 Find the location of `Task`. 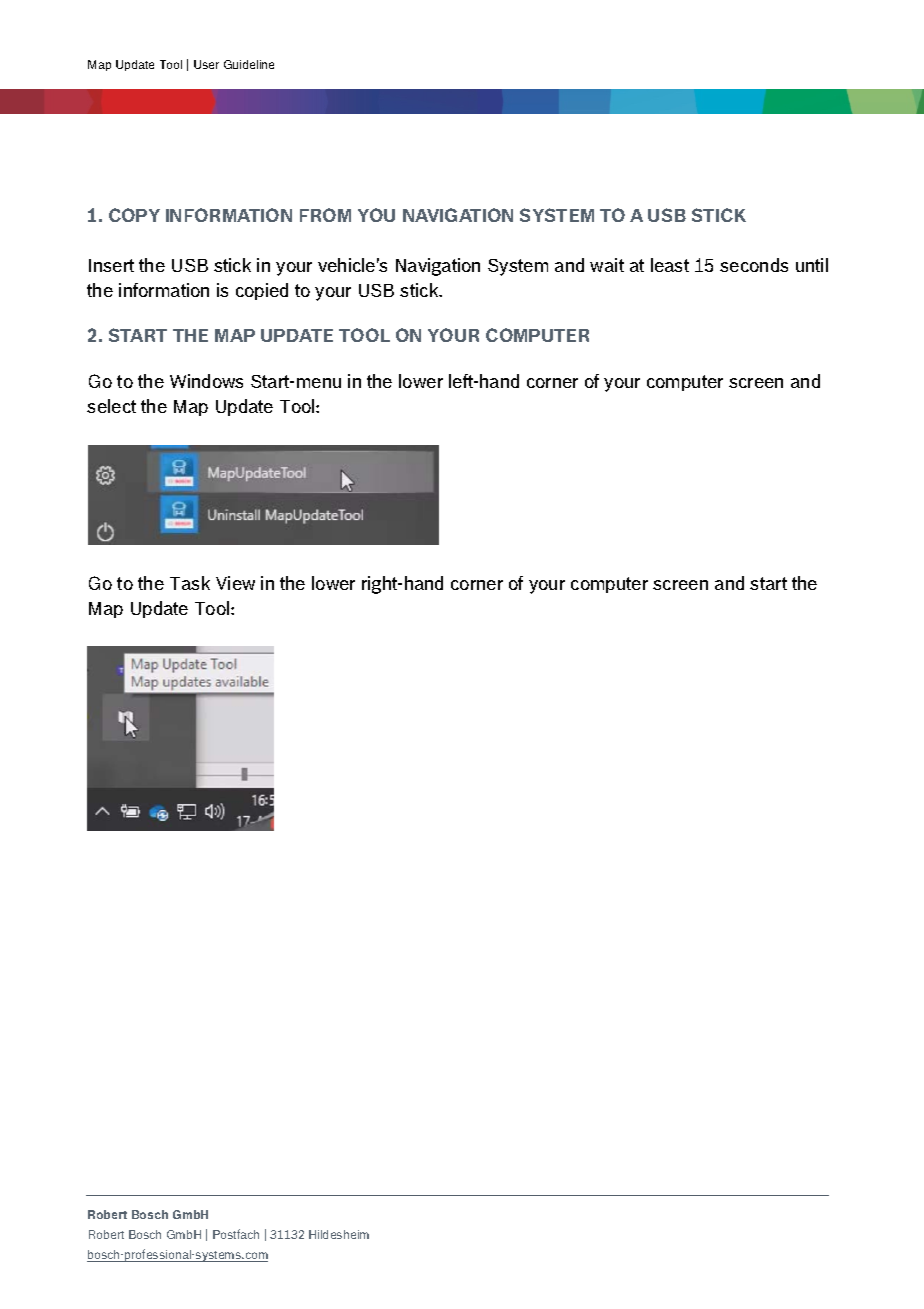

Task is located at coordinates (190, 583).
